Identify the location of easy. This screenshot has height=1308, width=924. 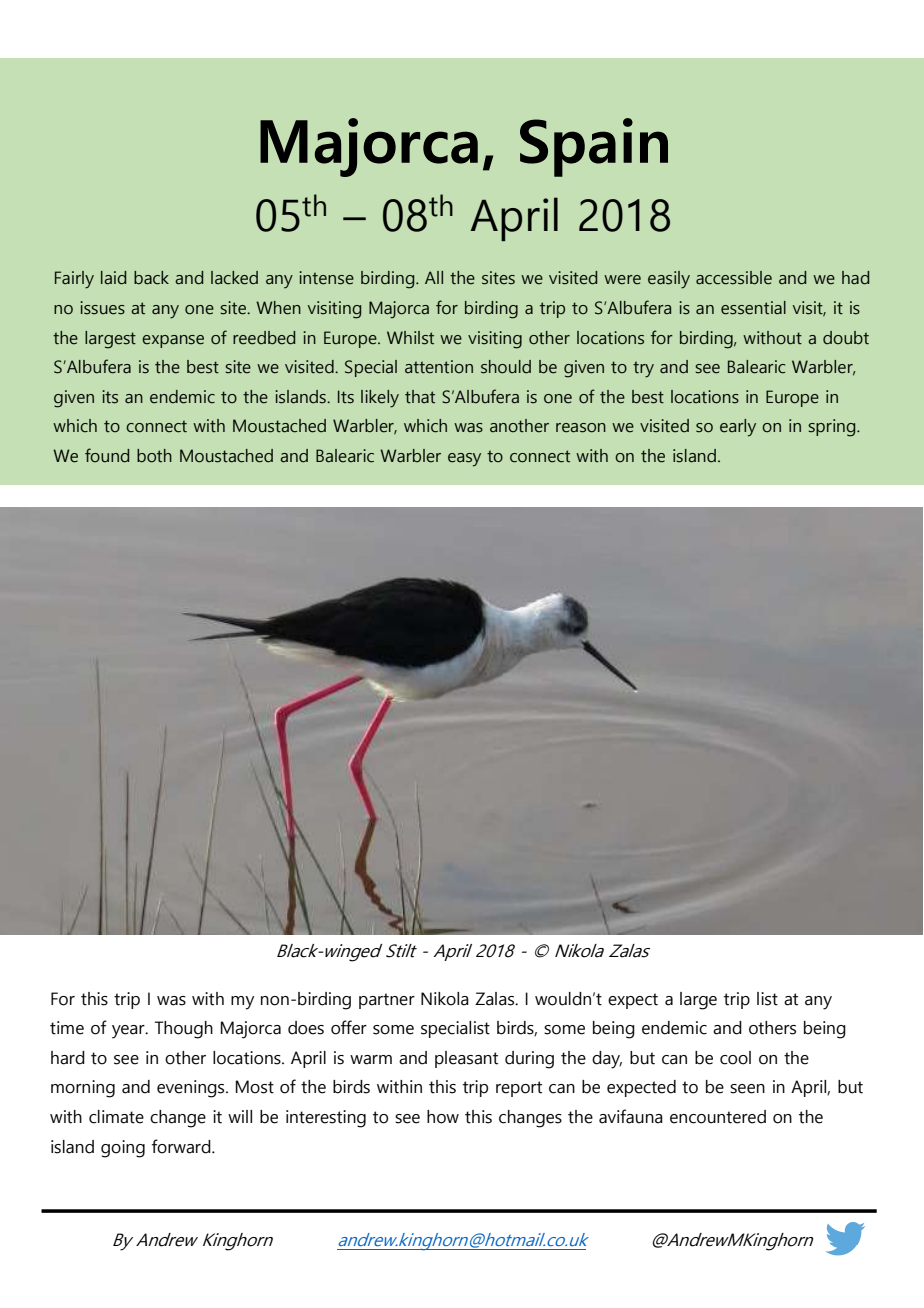
(464, 460).
